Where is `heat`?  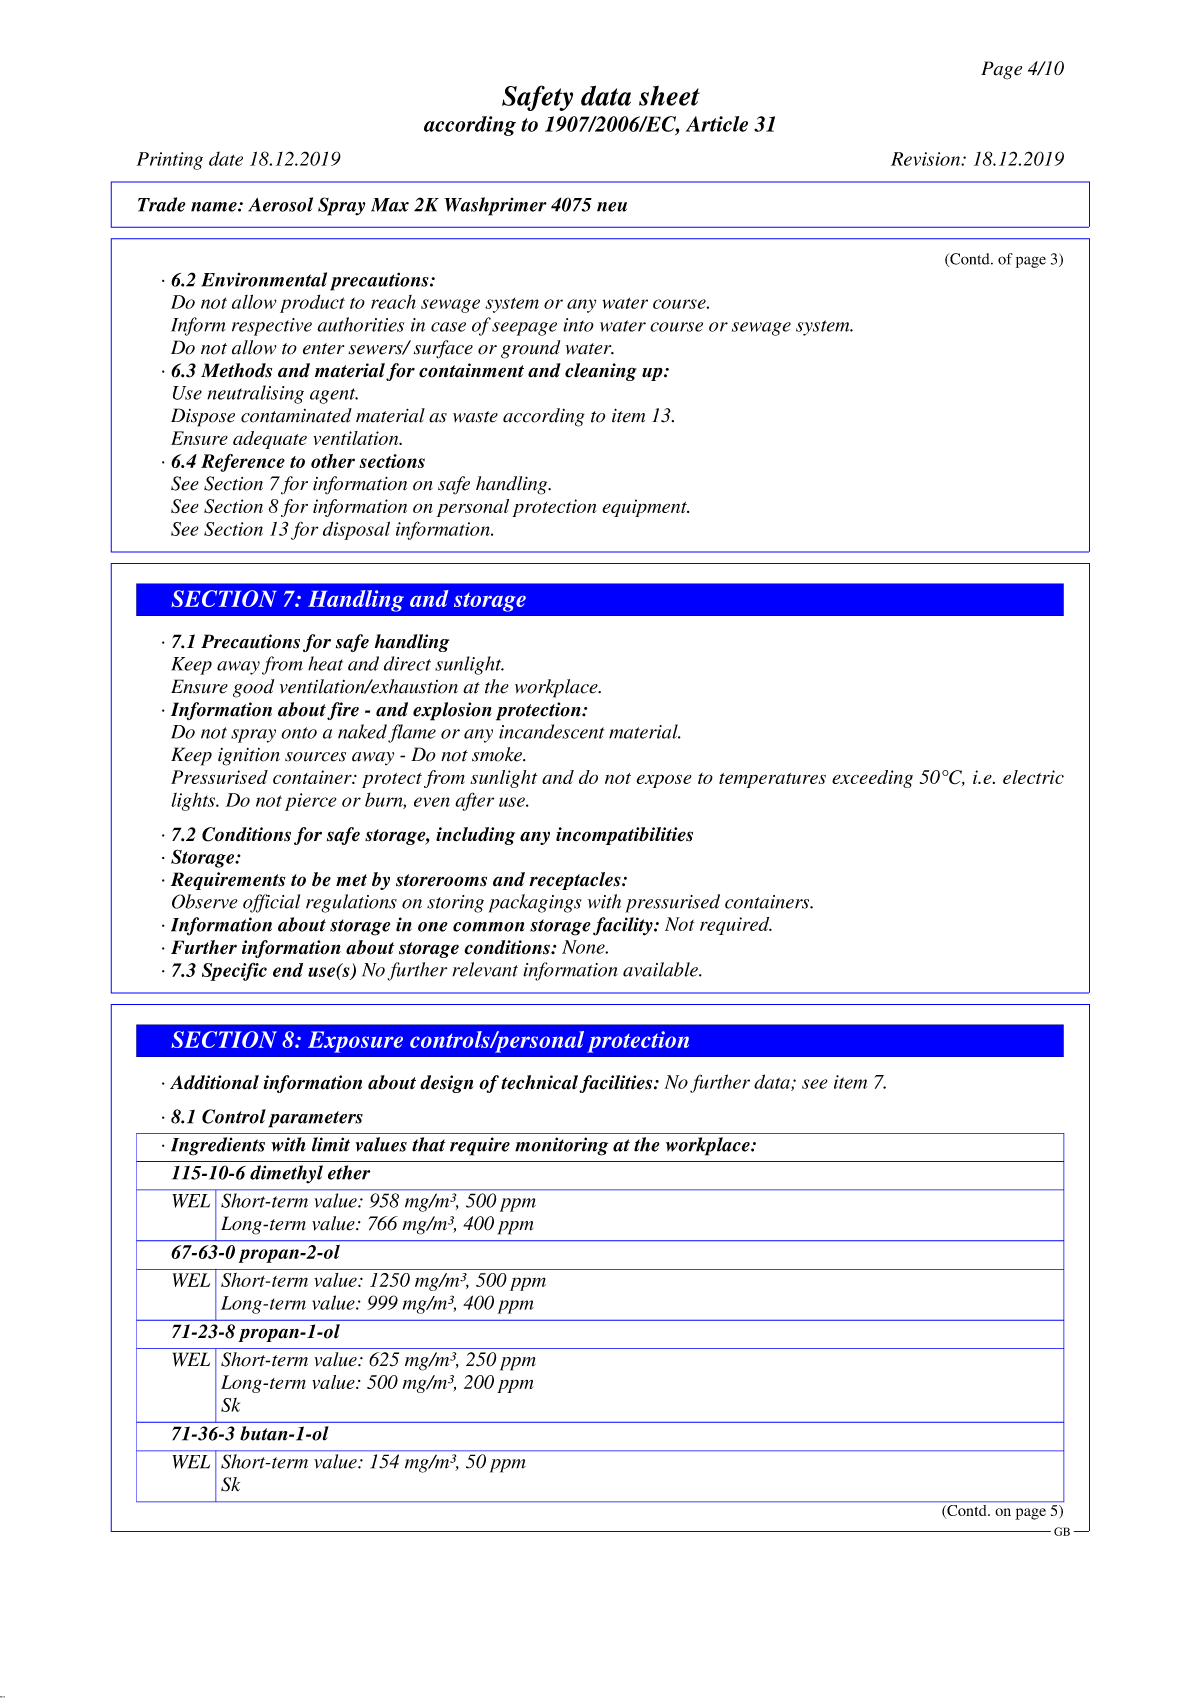 heat is located at coordinates (325, 663).
